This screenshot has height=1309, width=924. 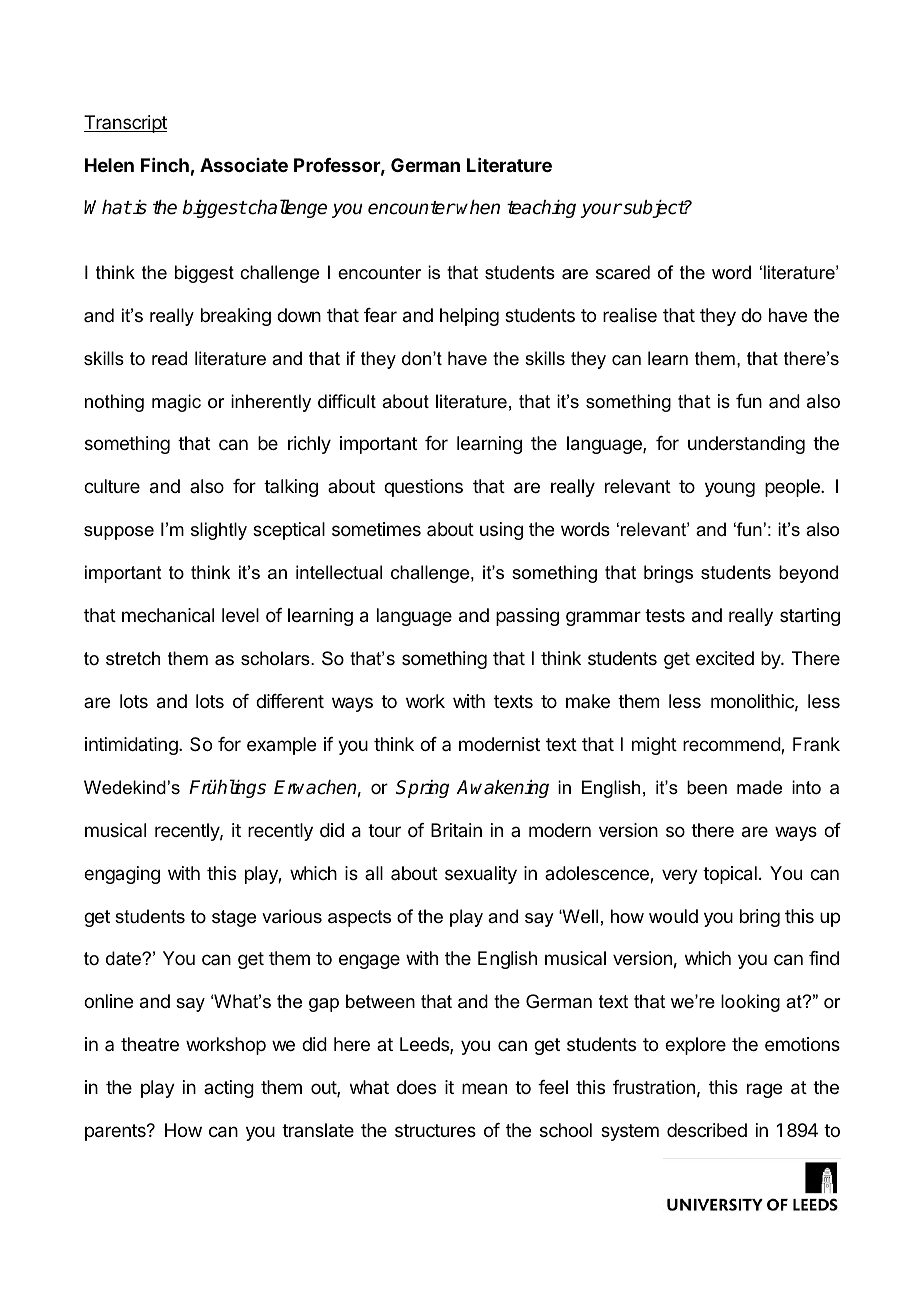 I want to click on acting, so click(x=229, y=1089).
